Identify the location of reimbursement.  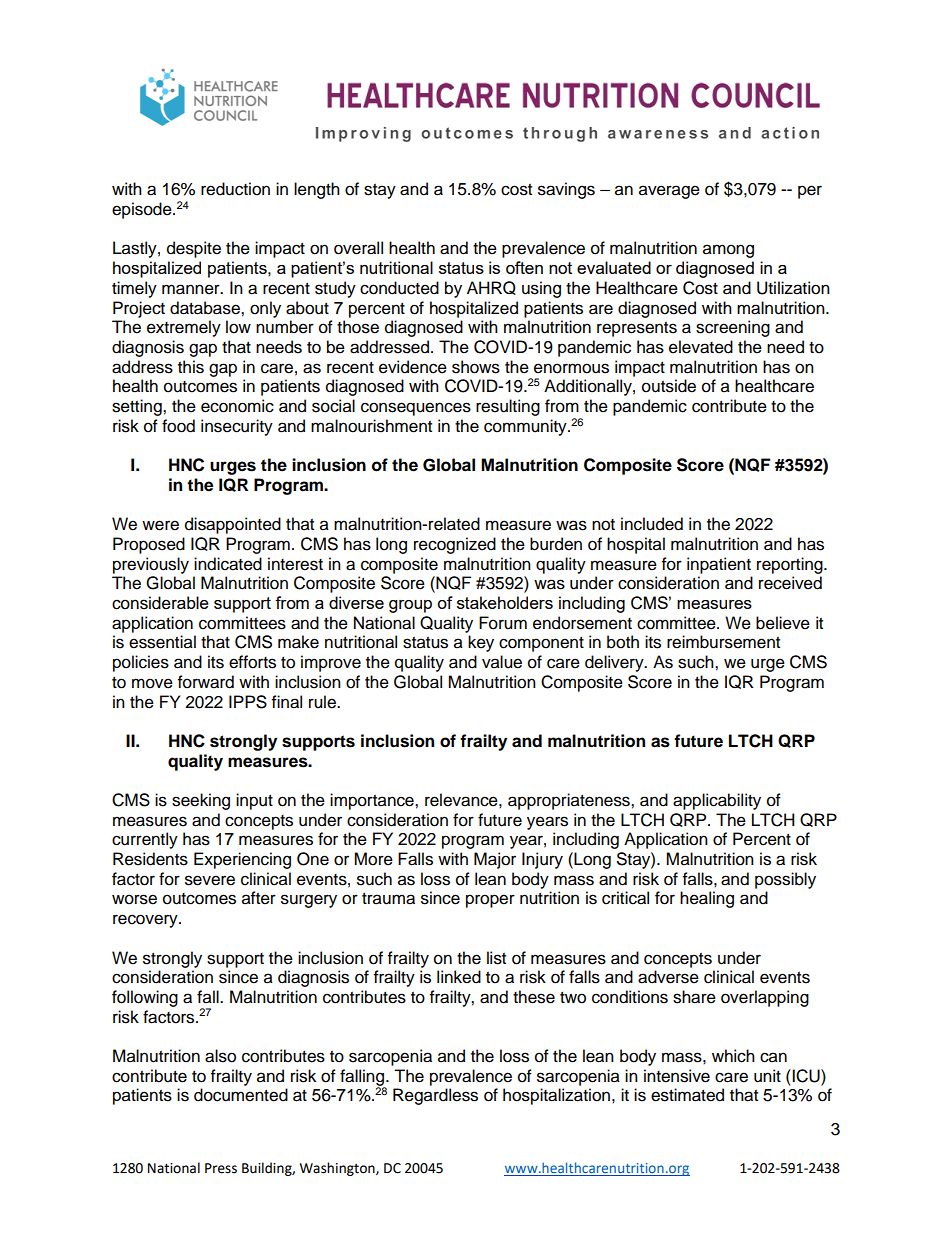
(723, 642).
